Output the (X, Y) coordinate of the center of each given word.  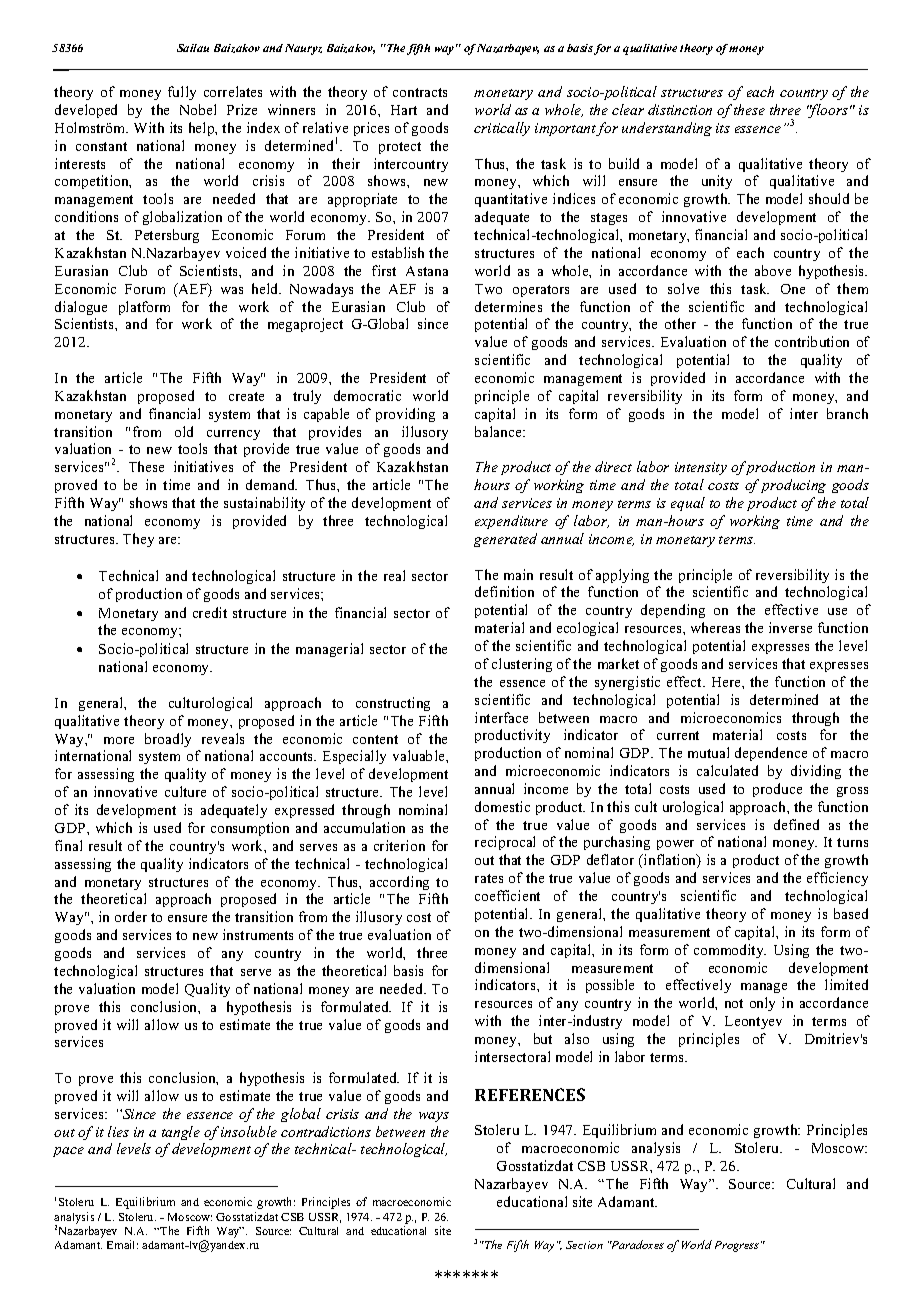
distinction (680, 109)
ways (434, 1117)
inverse (790, 627)
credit (210, 612)
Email (122, 1244)
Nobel (198, 109)
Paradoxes (637, 1244)
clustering (522, 665)
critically (502, 129)
